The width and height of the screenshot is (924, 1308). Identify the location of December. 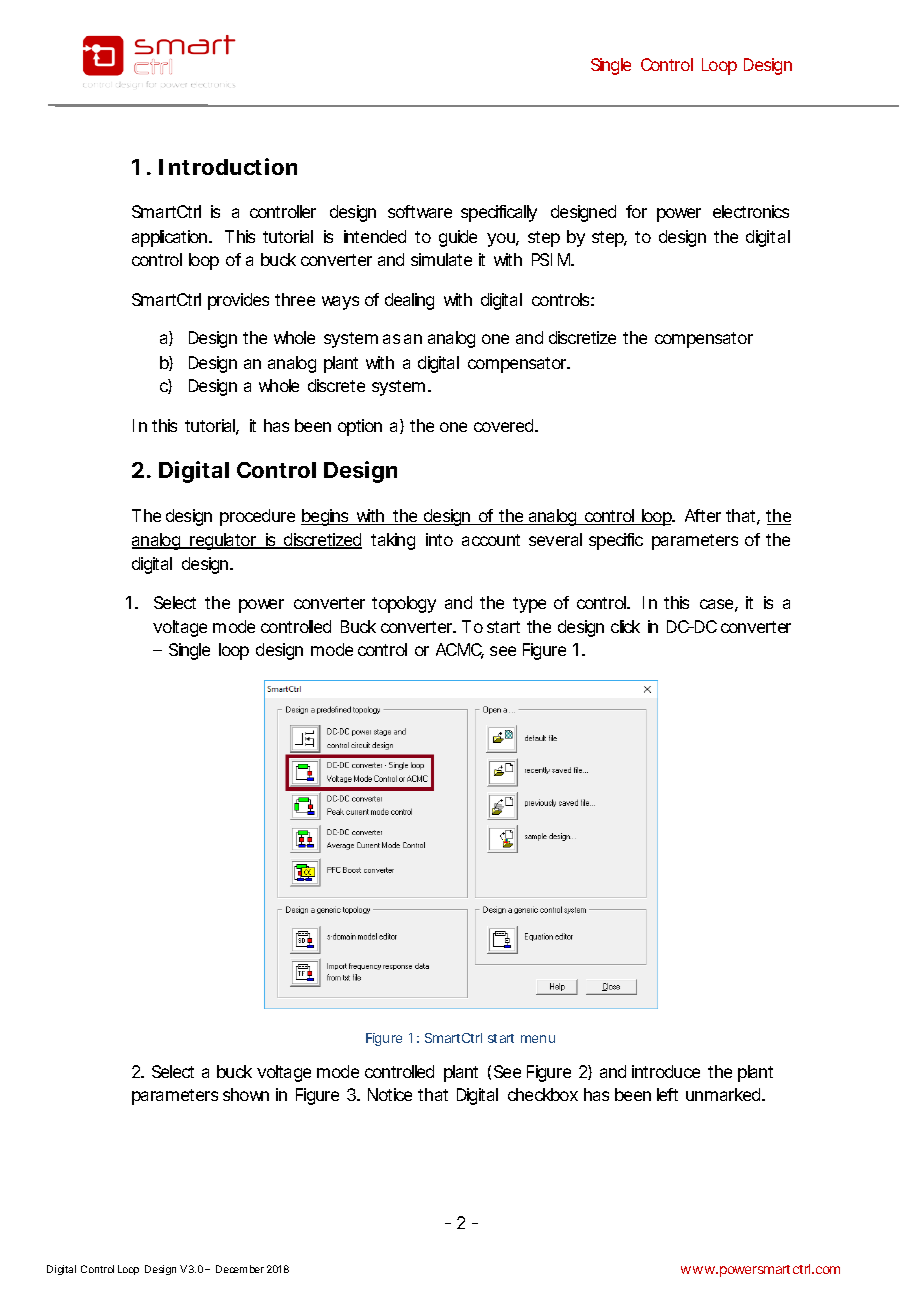
(240, 1269).
